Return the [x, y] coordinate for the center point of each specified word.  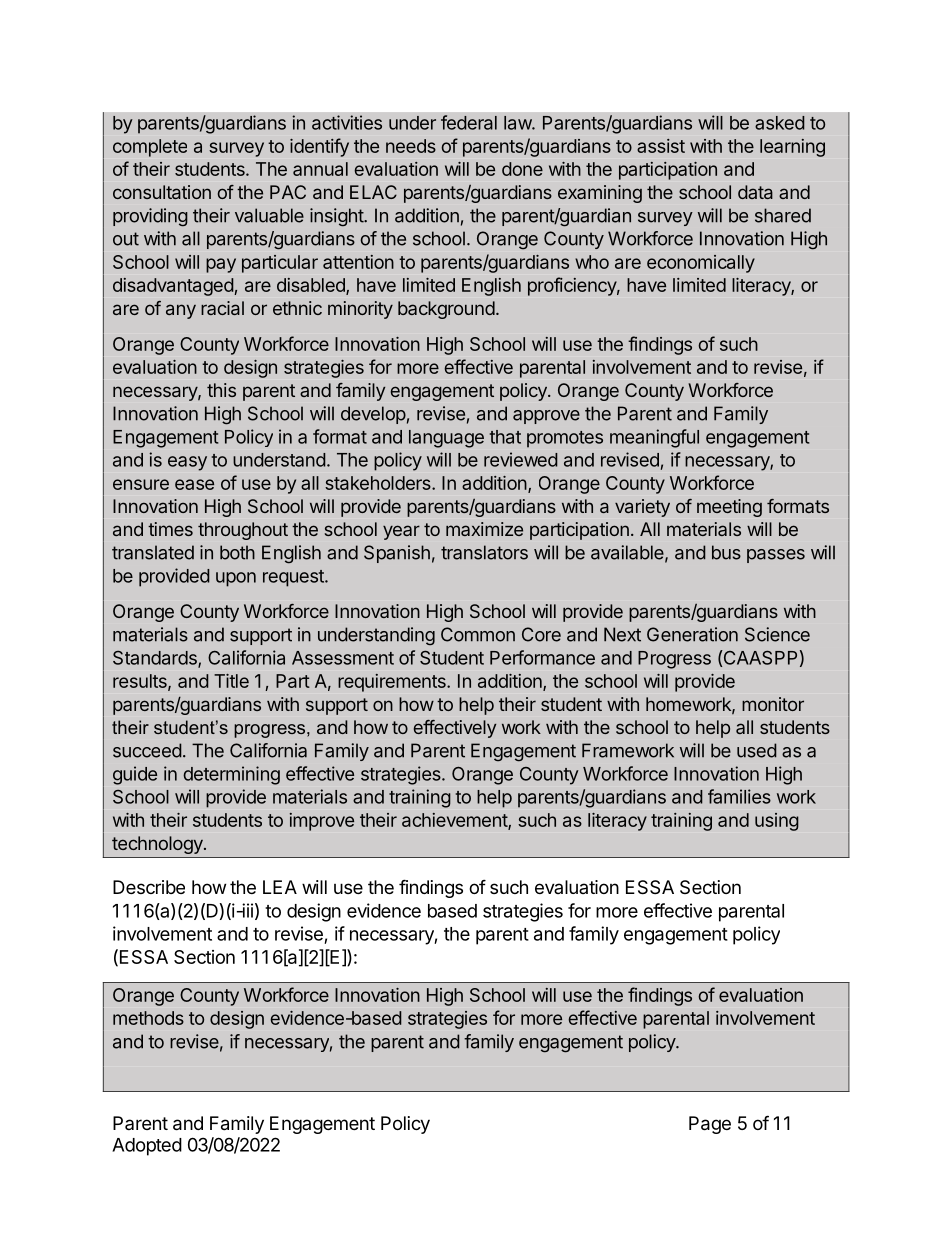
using [777, 822]
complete [150, 148]
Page [710, 1125]
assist [661, 146]
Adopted [147, 1147]
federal [469, 122]
